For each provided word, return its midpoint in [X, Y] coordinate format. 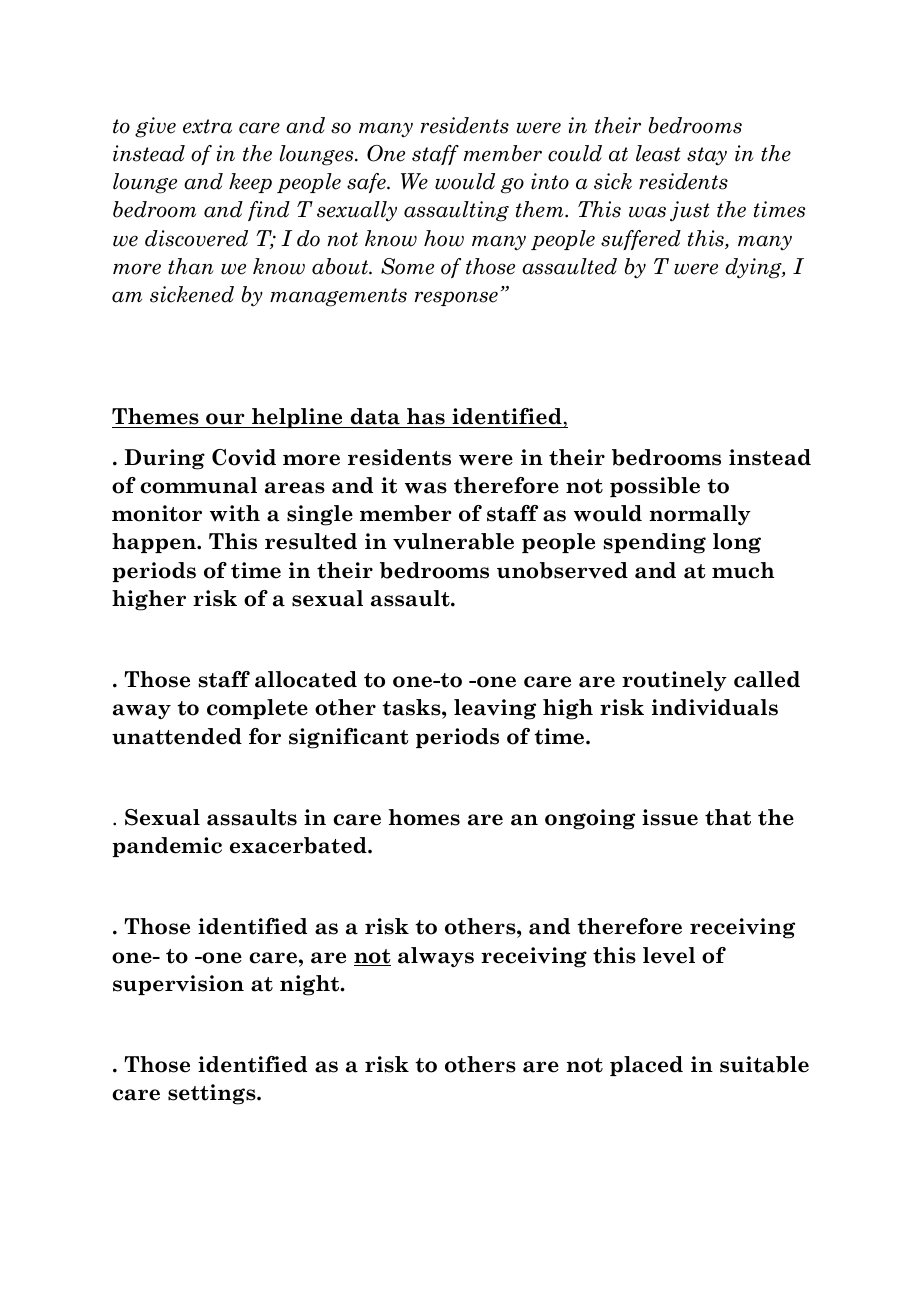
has [426, 416]
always [436, 957]
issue [670, 817]
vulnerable [453, 541]
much [743, 570]
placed [646, 1066]
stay [707, 156]
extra [207, 126]
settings [213, 1094]
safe [367, 183]
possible [655, 487]
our [225, 419]
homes [424, 817]
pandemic [167, 847]
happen [155, 543]
